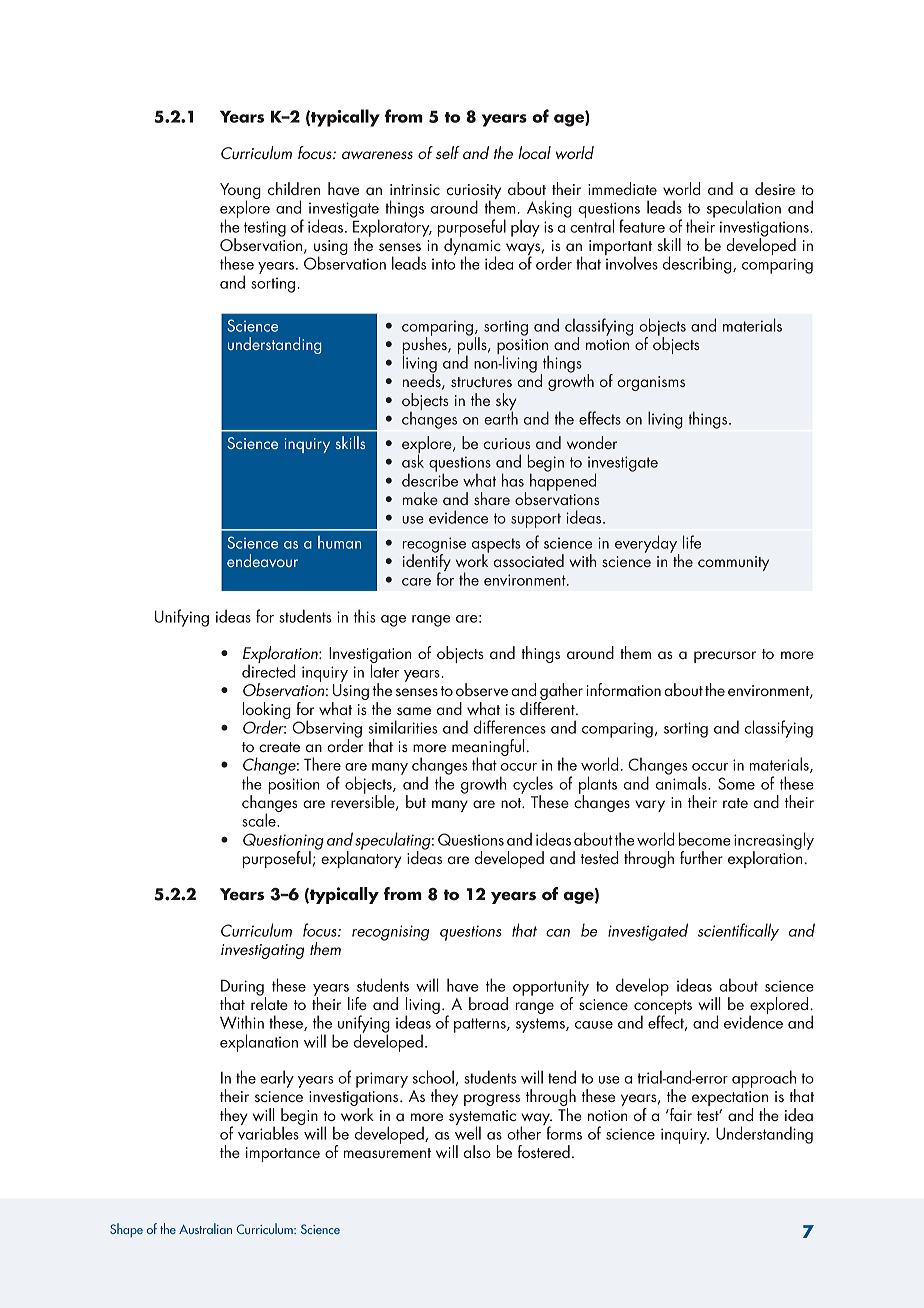 This screenshot has width=924, height=1308. What do you see at coordinates (647, 545) in the screenshot?
I see `everyday` at bounding box center [647, 545].
